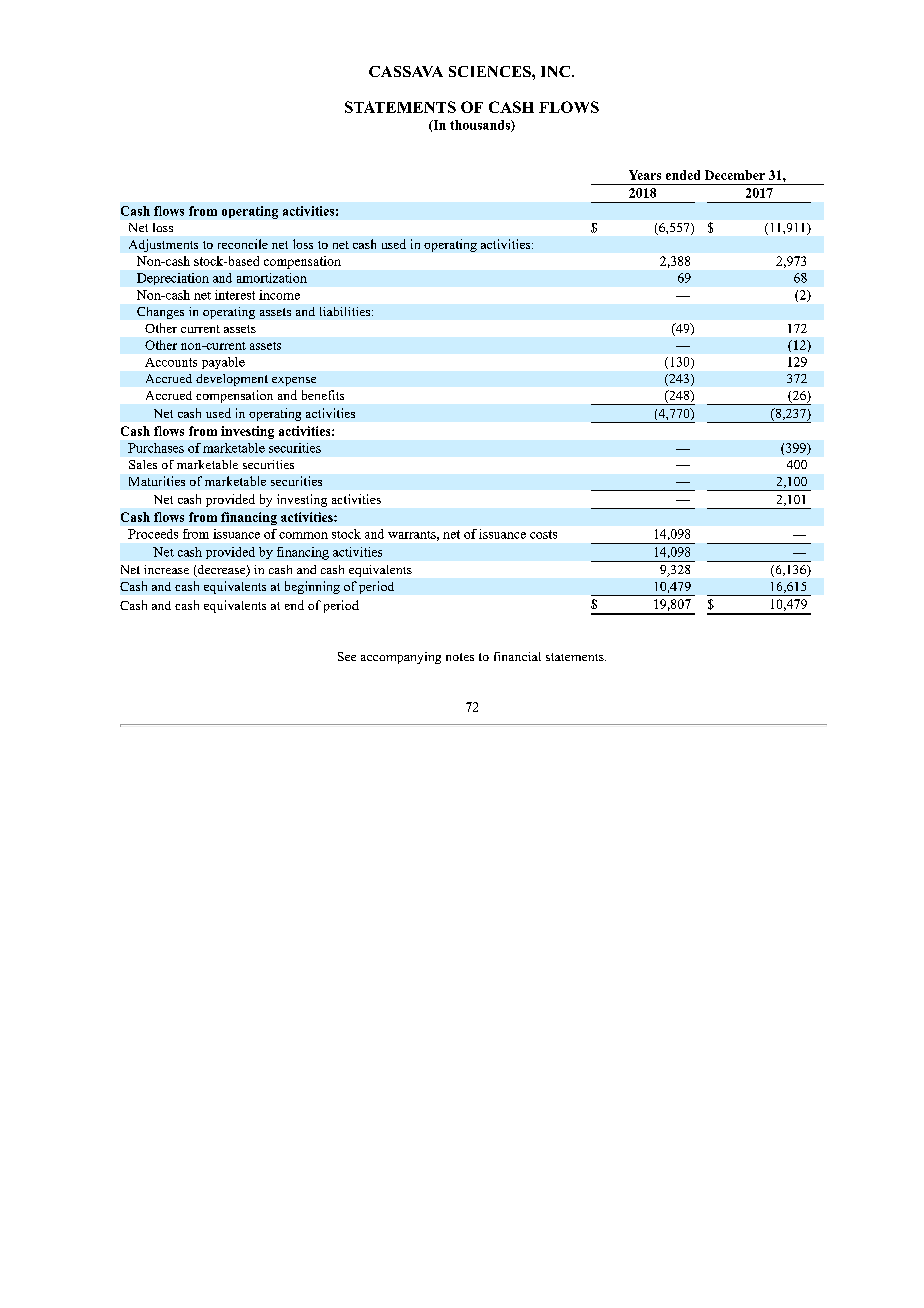  I want to click on CASSAVA, so click(406, 71).
